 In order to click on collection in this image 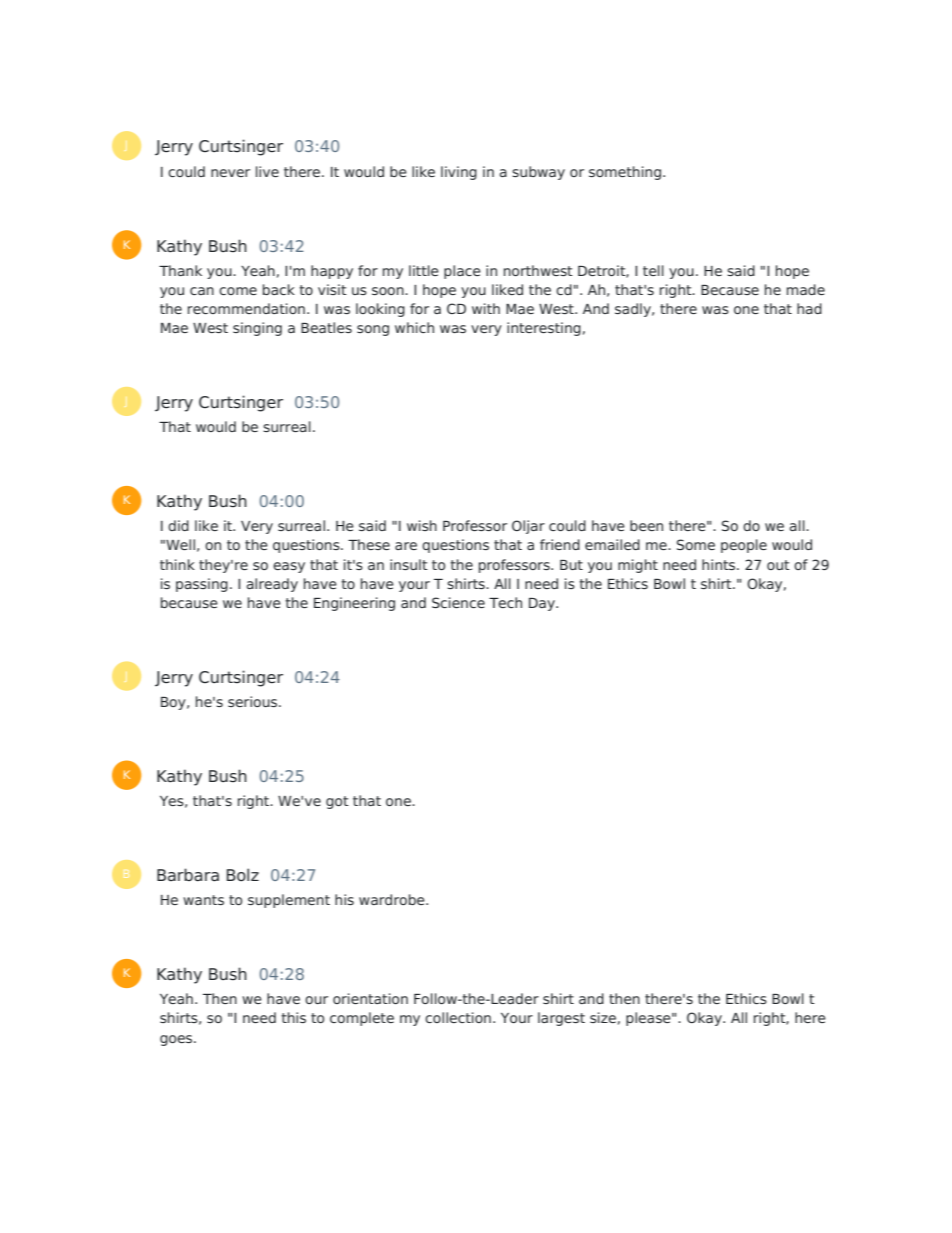, I will do `click(458, 1017)`.
